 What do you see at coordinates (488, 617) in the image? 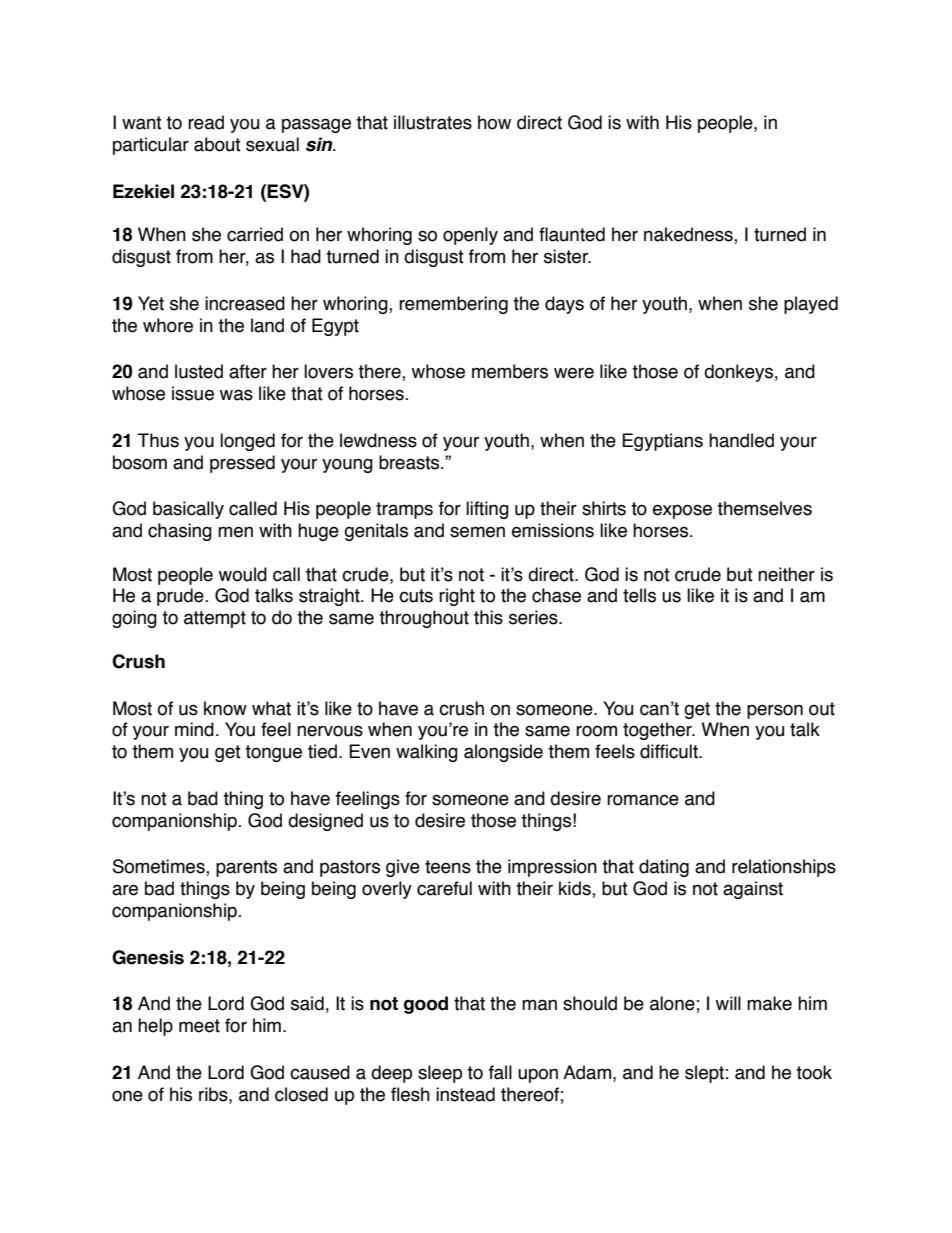
I see `this` at bounding box center [488, 617].
